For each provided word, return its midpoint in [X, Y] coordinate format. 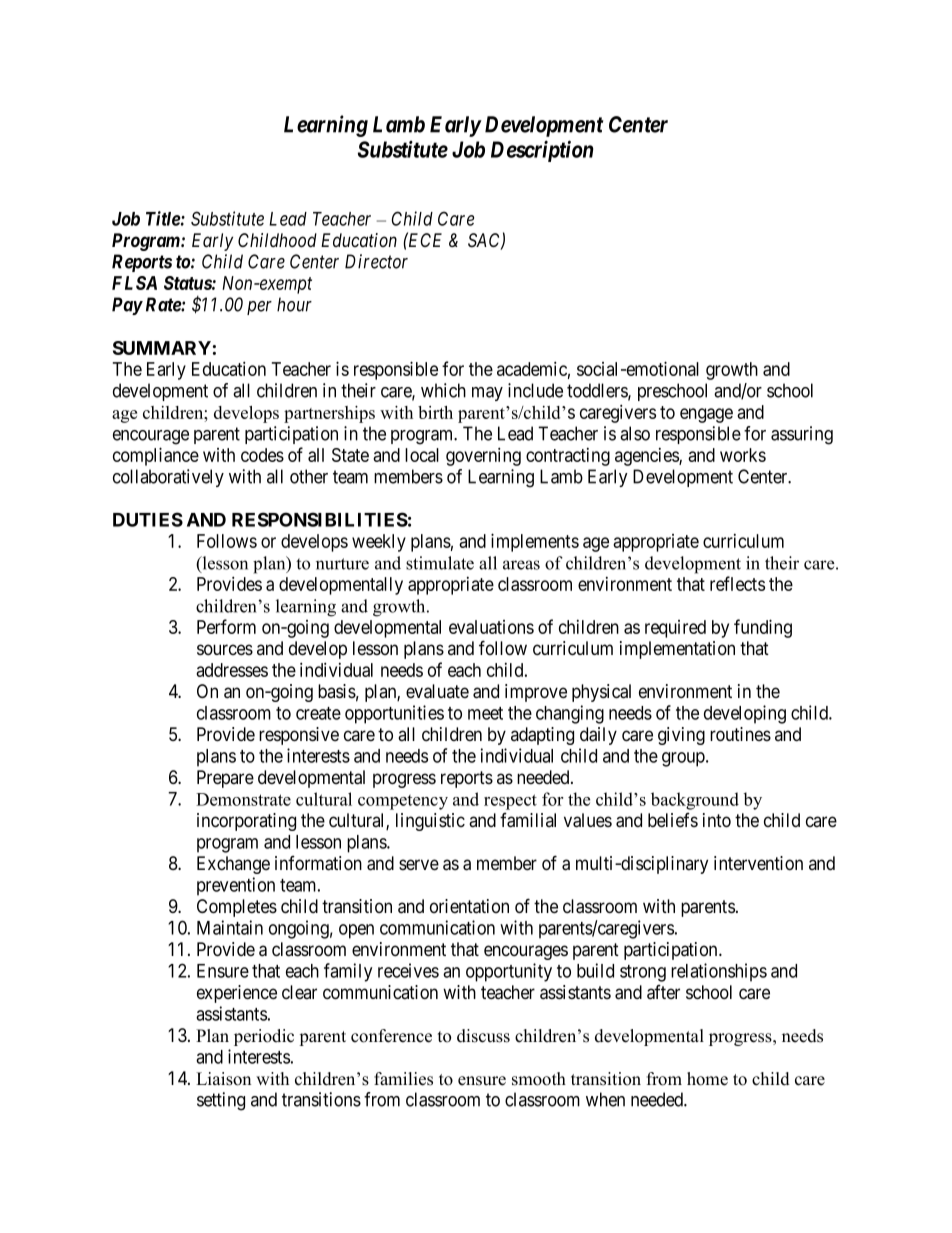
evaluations [491, 627]
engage [706, 415]
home [707, 1079]
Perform [226, 626]
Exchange [233, 865]
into [717, 820]
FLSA [134, 283]
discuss [483, 1036]
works [743, 455]
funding [763, 628]
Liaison [223, 1079]
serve [419, 865]
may [487, 394]
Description [542, 151]
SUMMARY [162, 348]
